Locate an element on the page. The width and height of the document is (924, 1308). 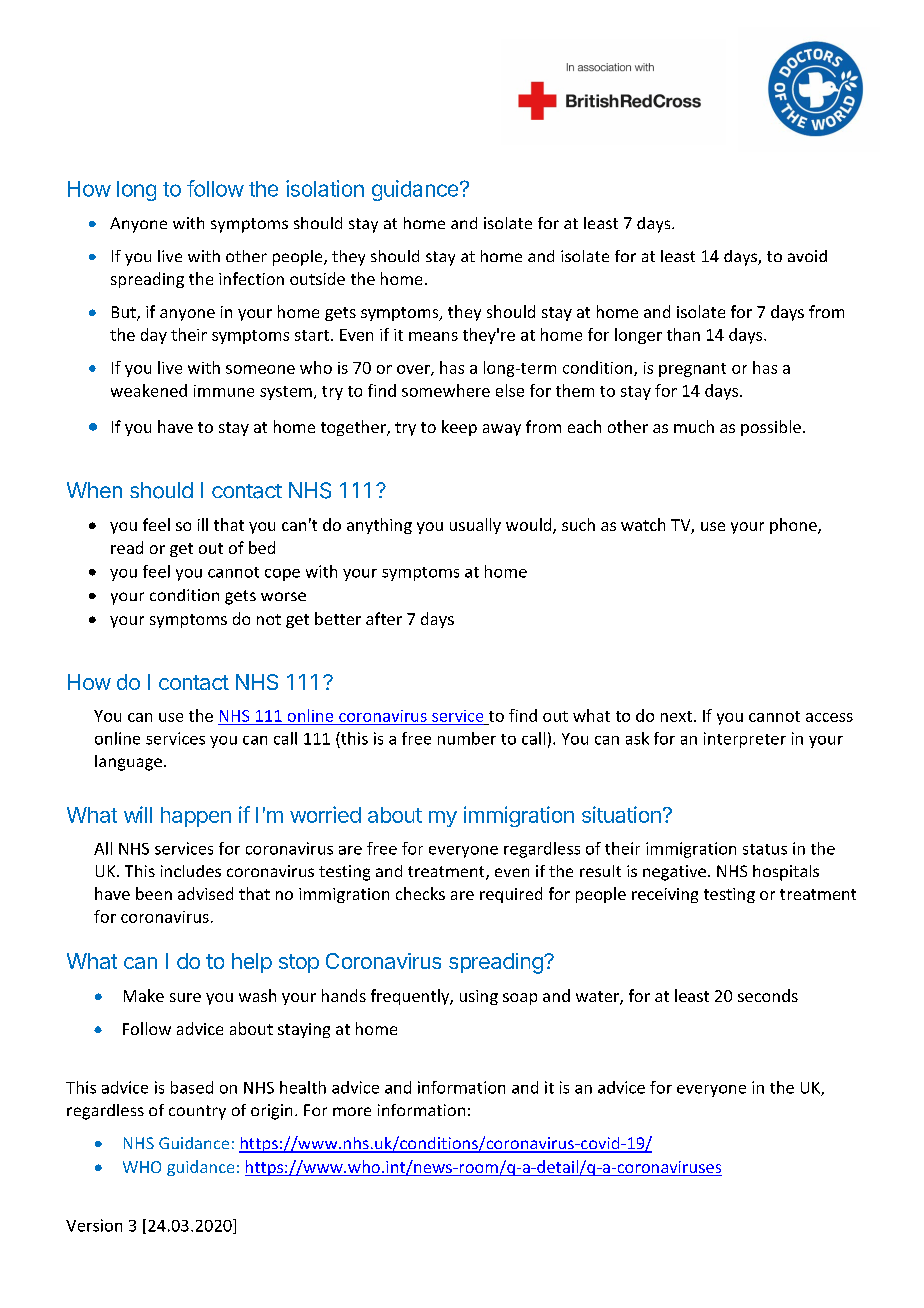
interpreter is located at coordinates (745, 740).
